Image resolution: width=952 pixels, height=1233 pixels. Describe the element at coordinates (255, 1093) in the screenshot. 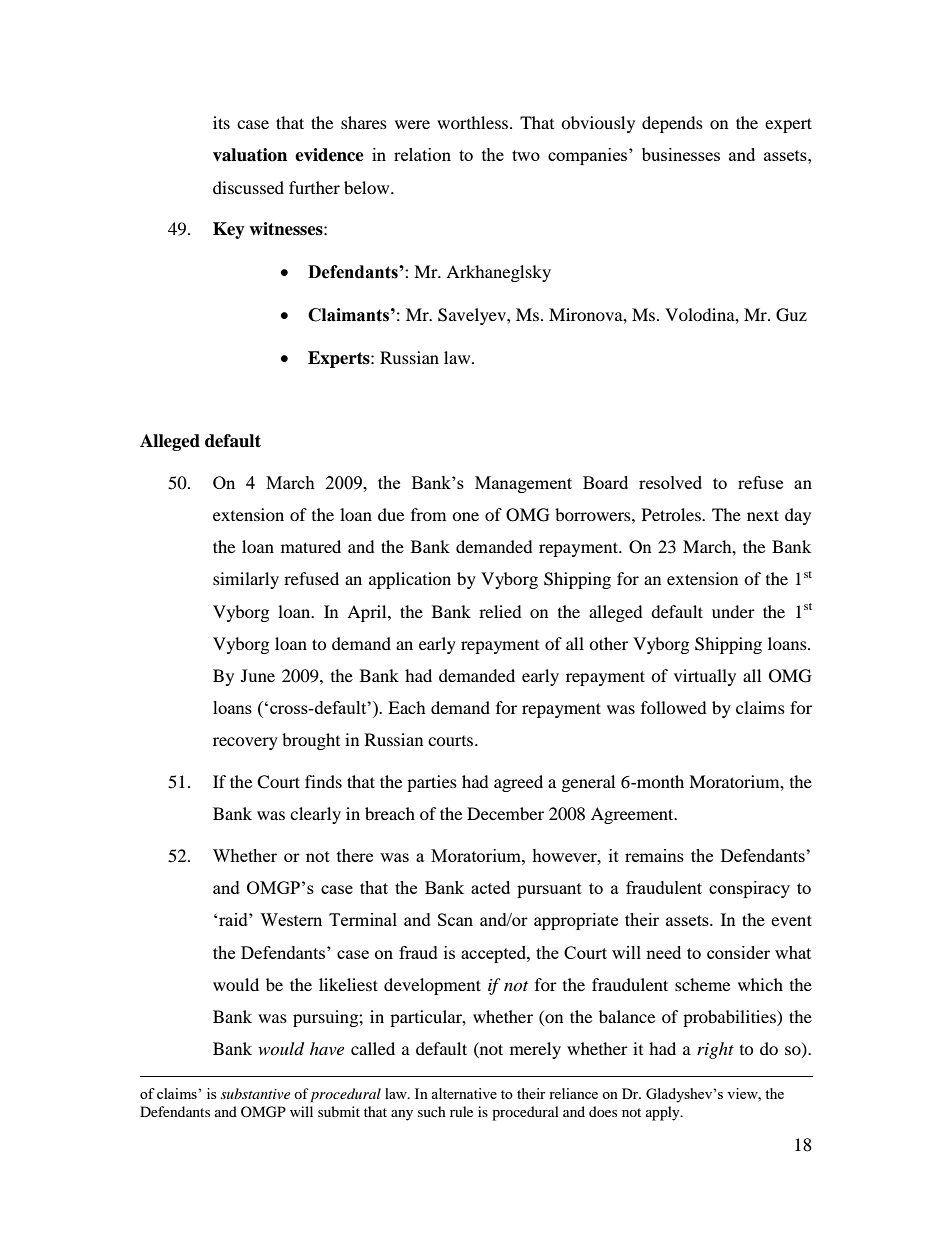

I see `substantive` at that location.
